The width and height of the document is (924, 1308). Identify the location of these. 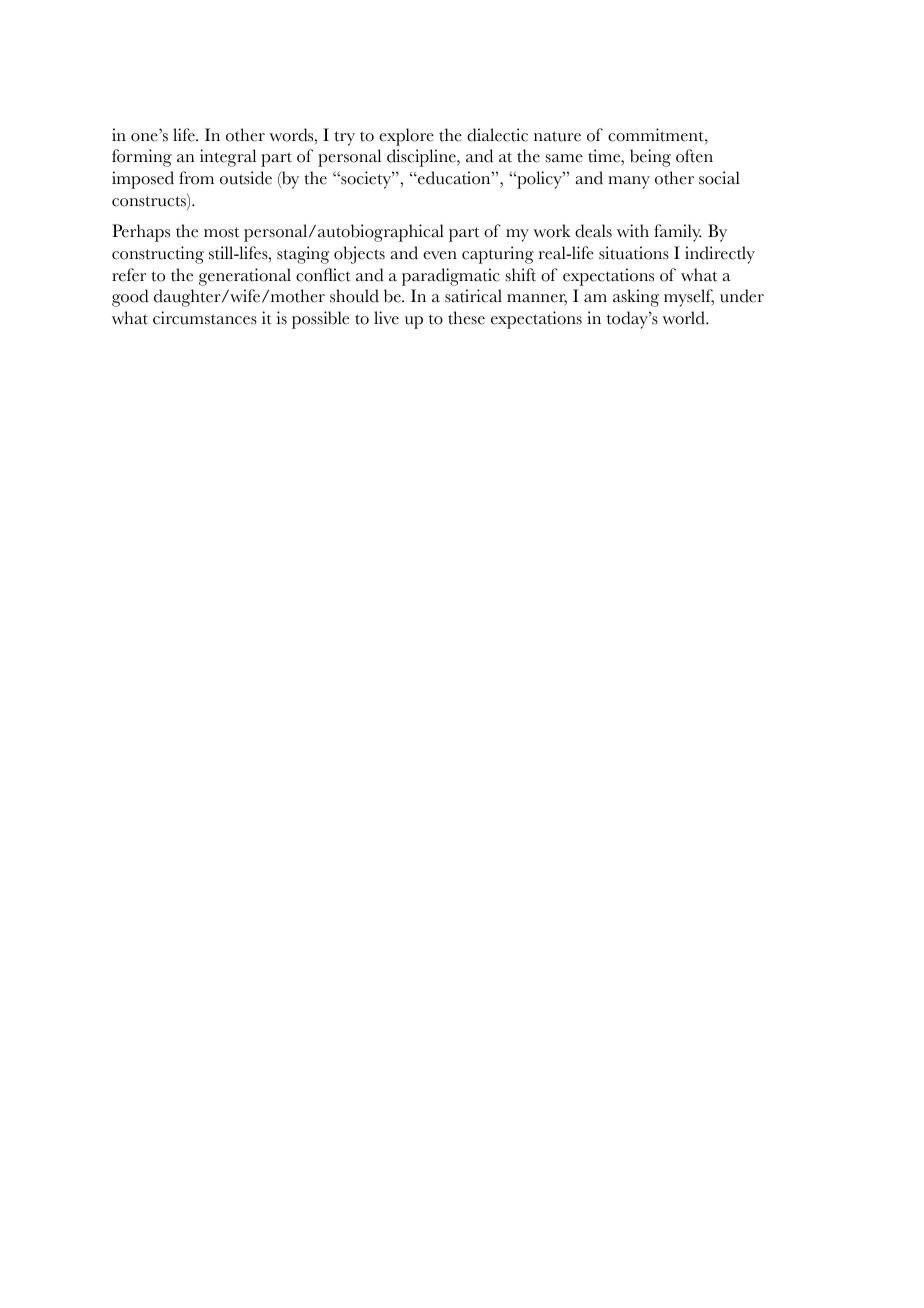
(466, 318).
